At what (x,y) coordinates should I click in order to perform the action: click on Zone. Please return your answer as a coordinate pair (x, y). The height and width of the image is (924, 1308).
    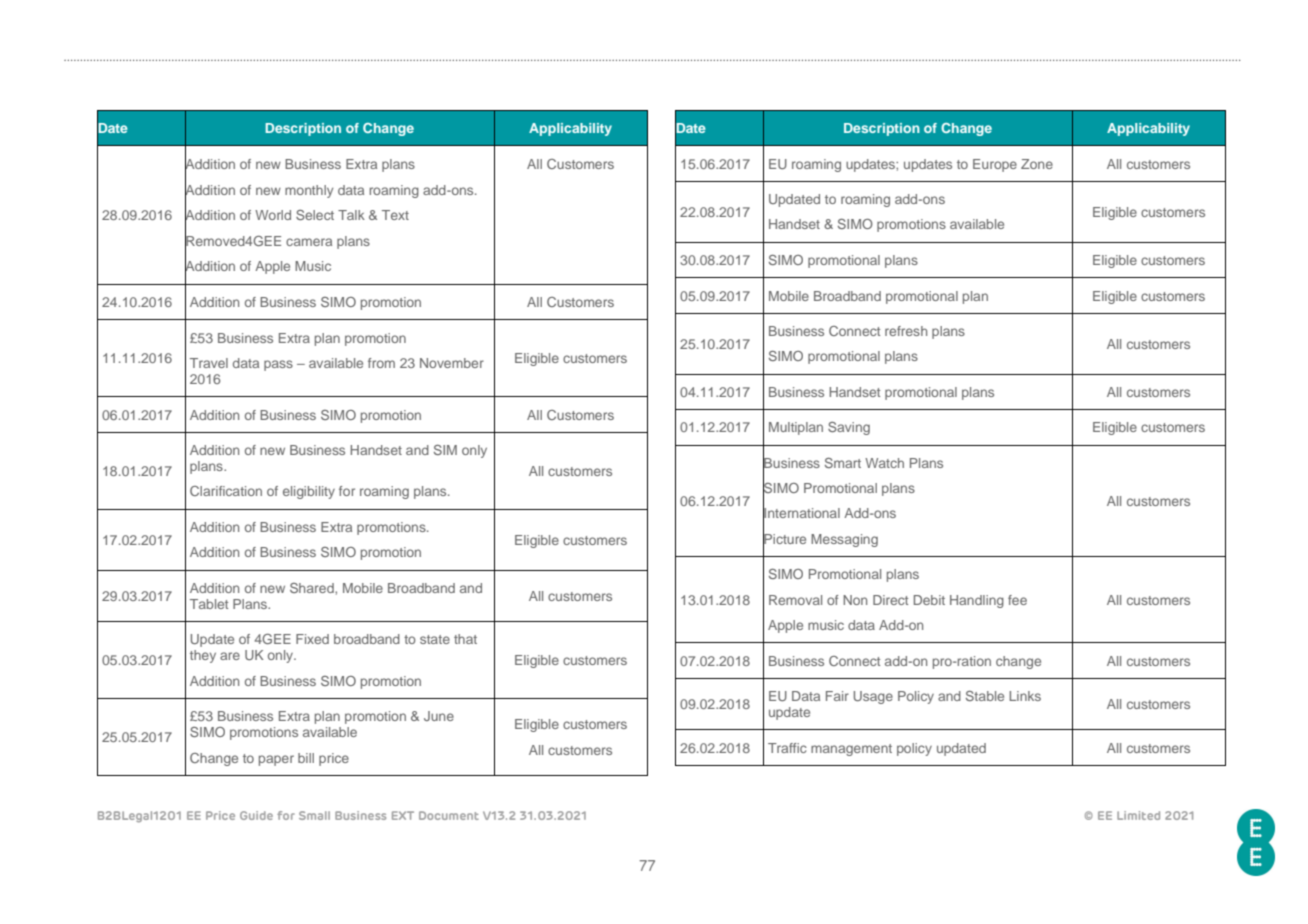
    Looking at the image, I should click on (1037, 164).
